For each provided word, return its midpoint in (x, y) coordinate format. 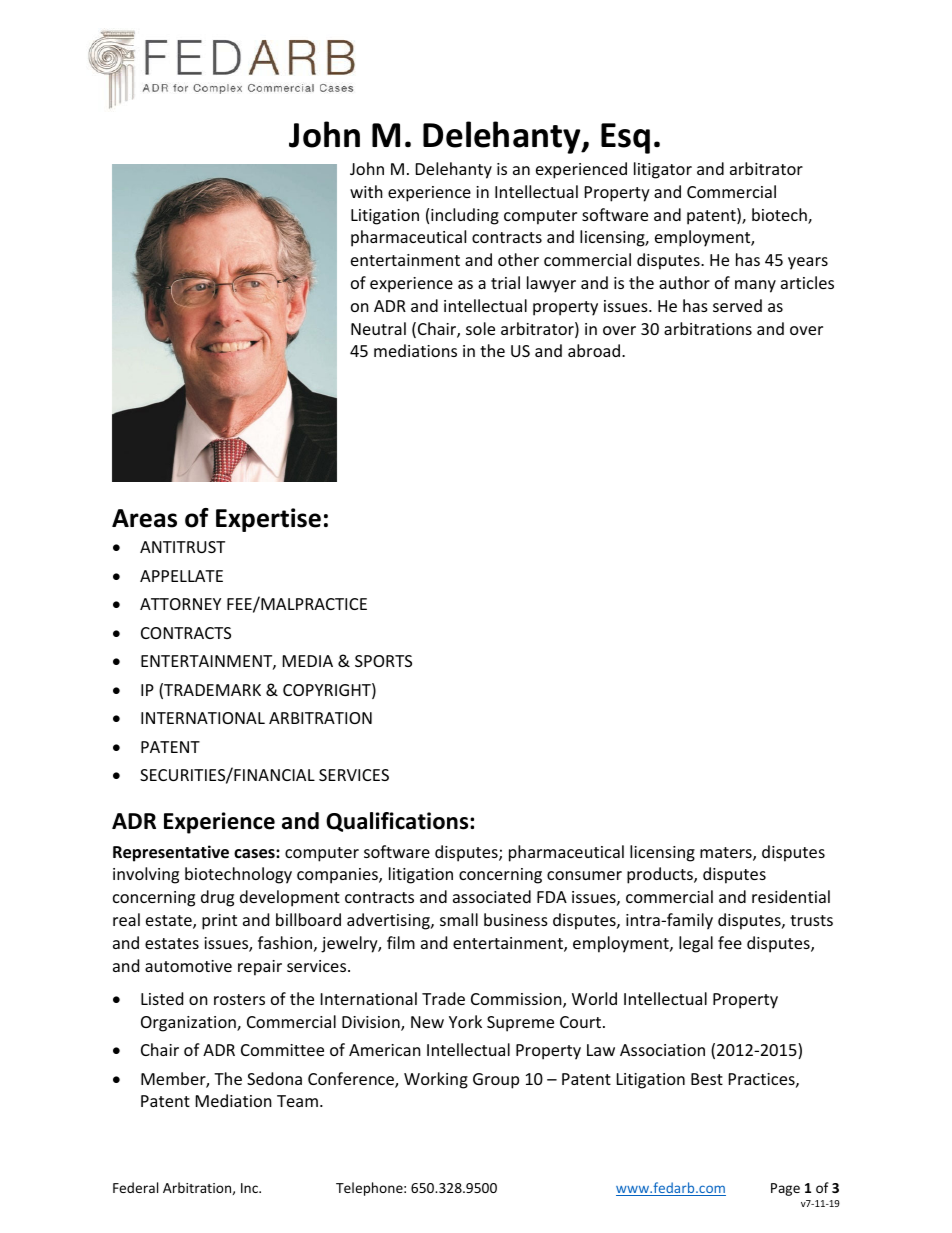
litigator (663, 170)
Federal (135, 1187)
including (465, 216)
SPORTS (383, 661)
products (661, 875)
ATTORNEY (180, 604)
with (366, 191)
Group (496, 1081)
